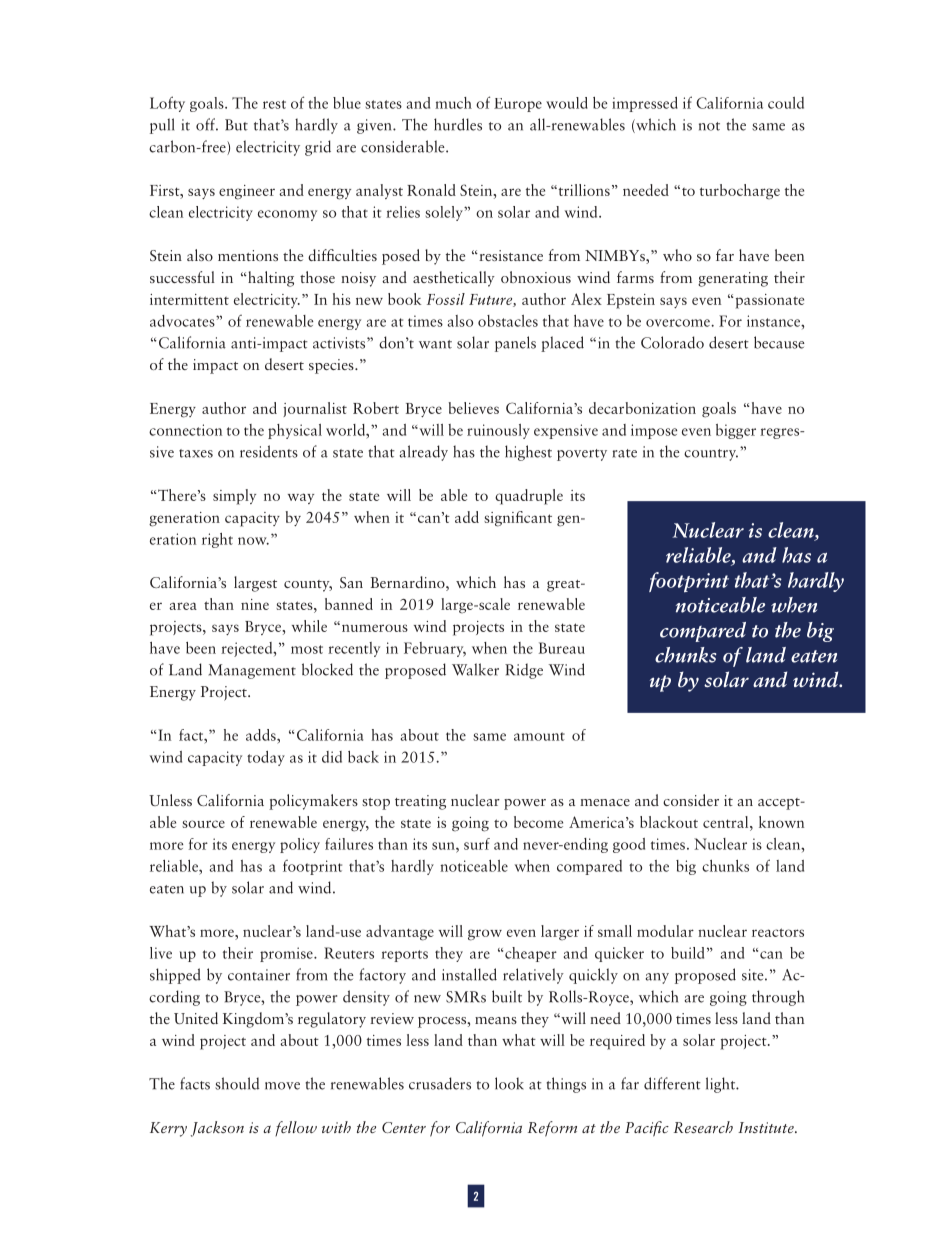  I want to click on impressed, so click(645, 104).
